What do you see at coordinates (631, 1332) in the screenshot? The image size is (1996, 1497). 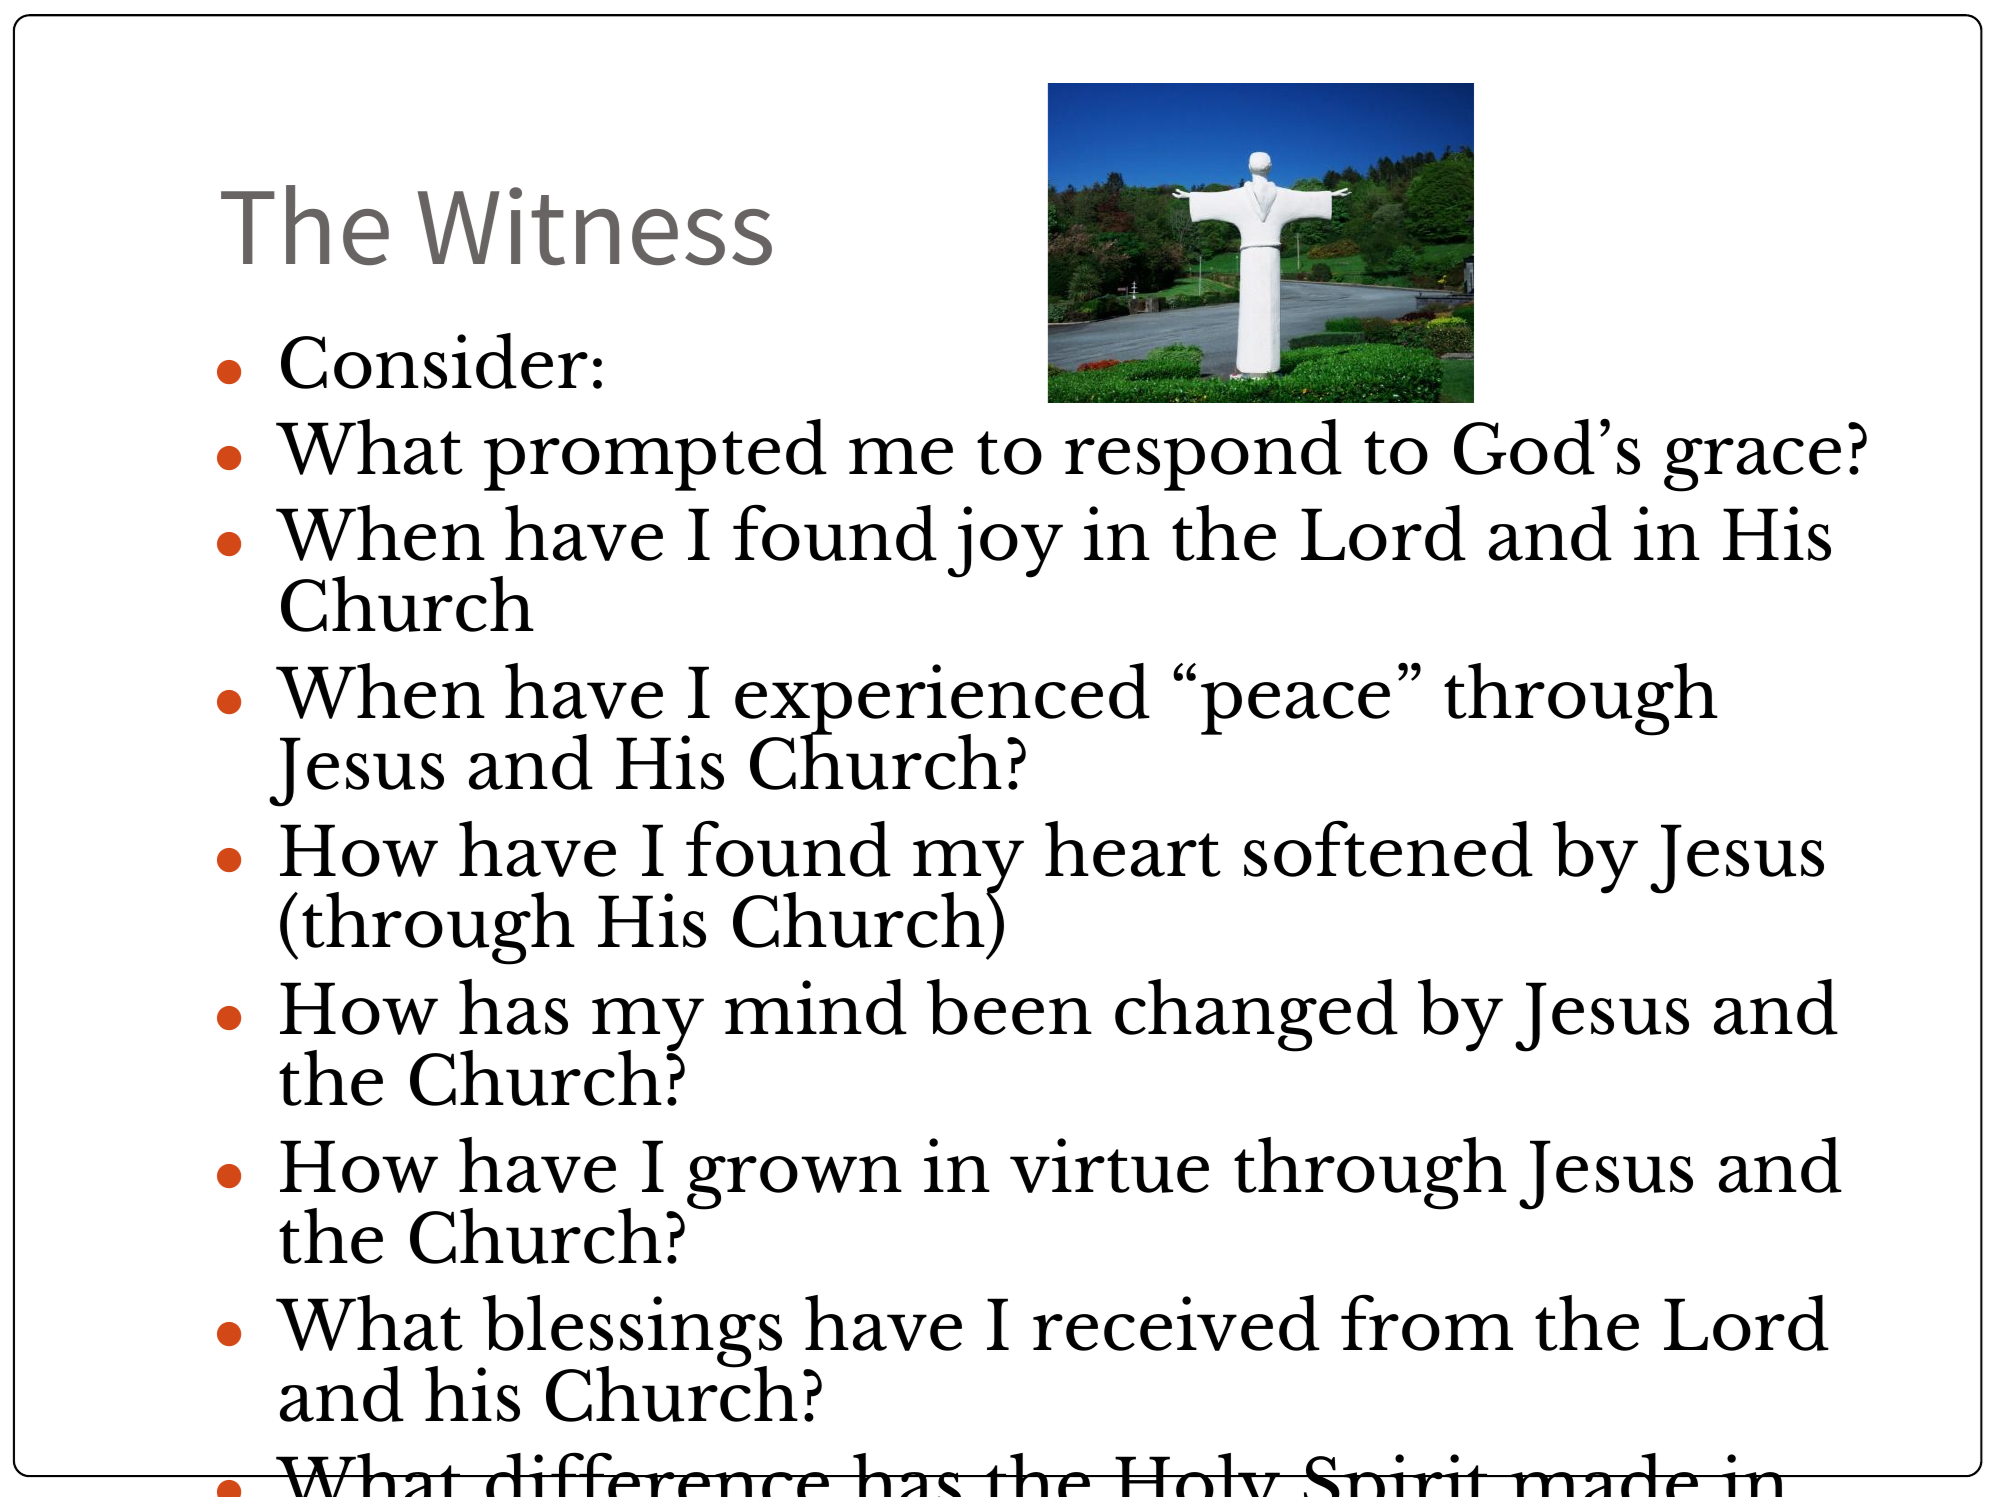 I see `blessings` at bounding box center [631, 1332].
